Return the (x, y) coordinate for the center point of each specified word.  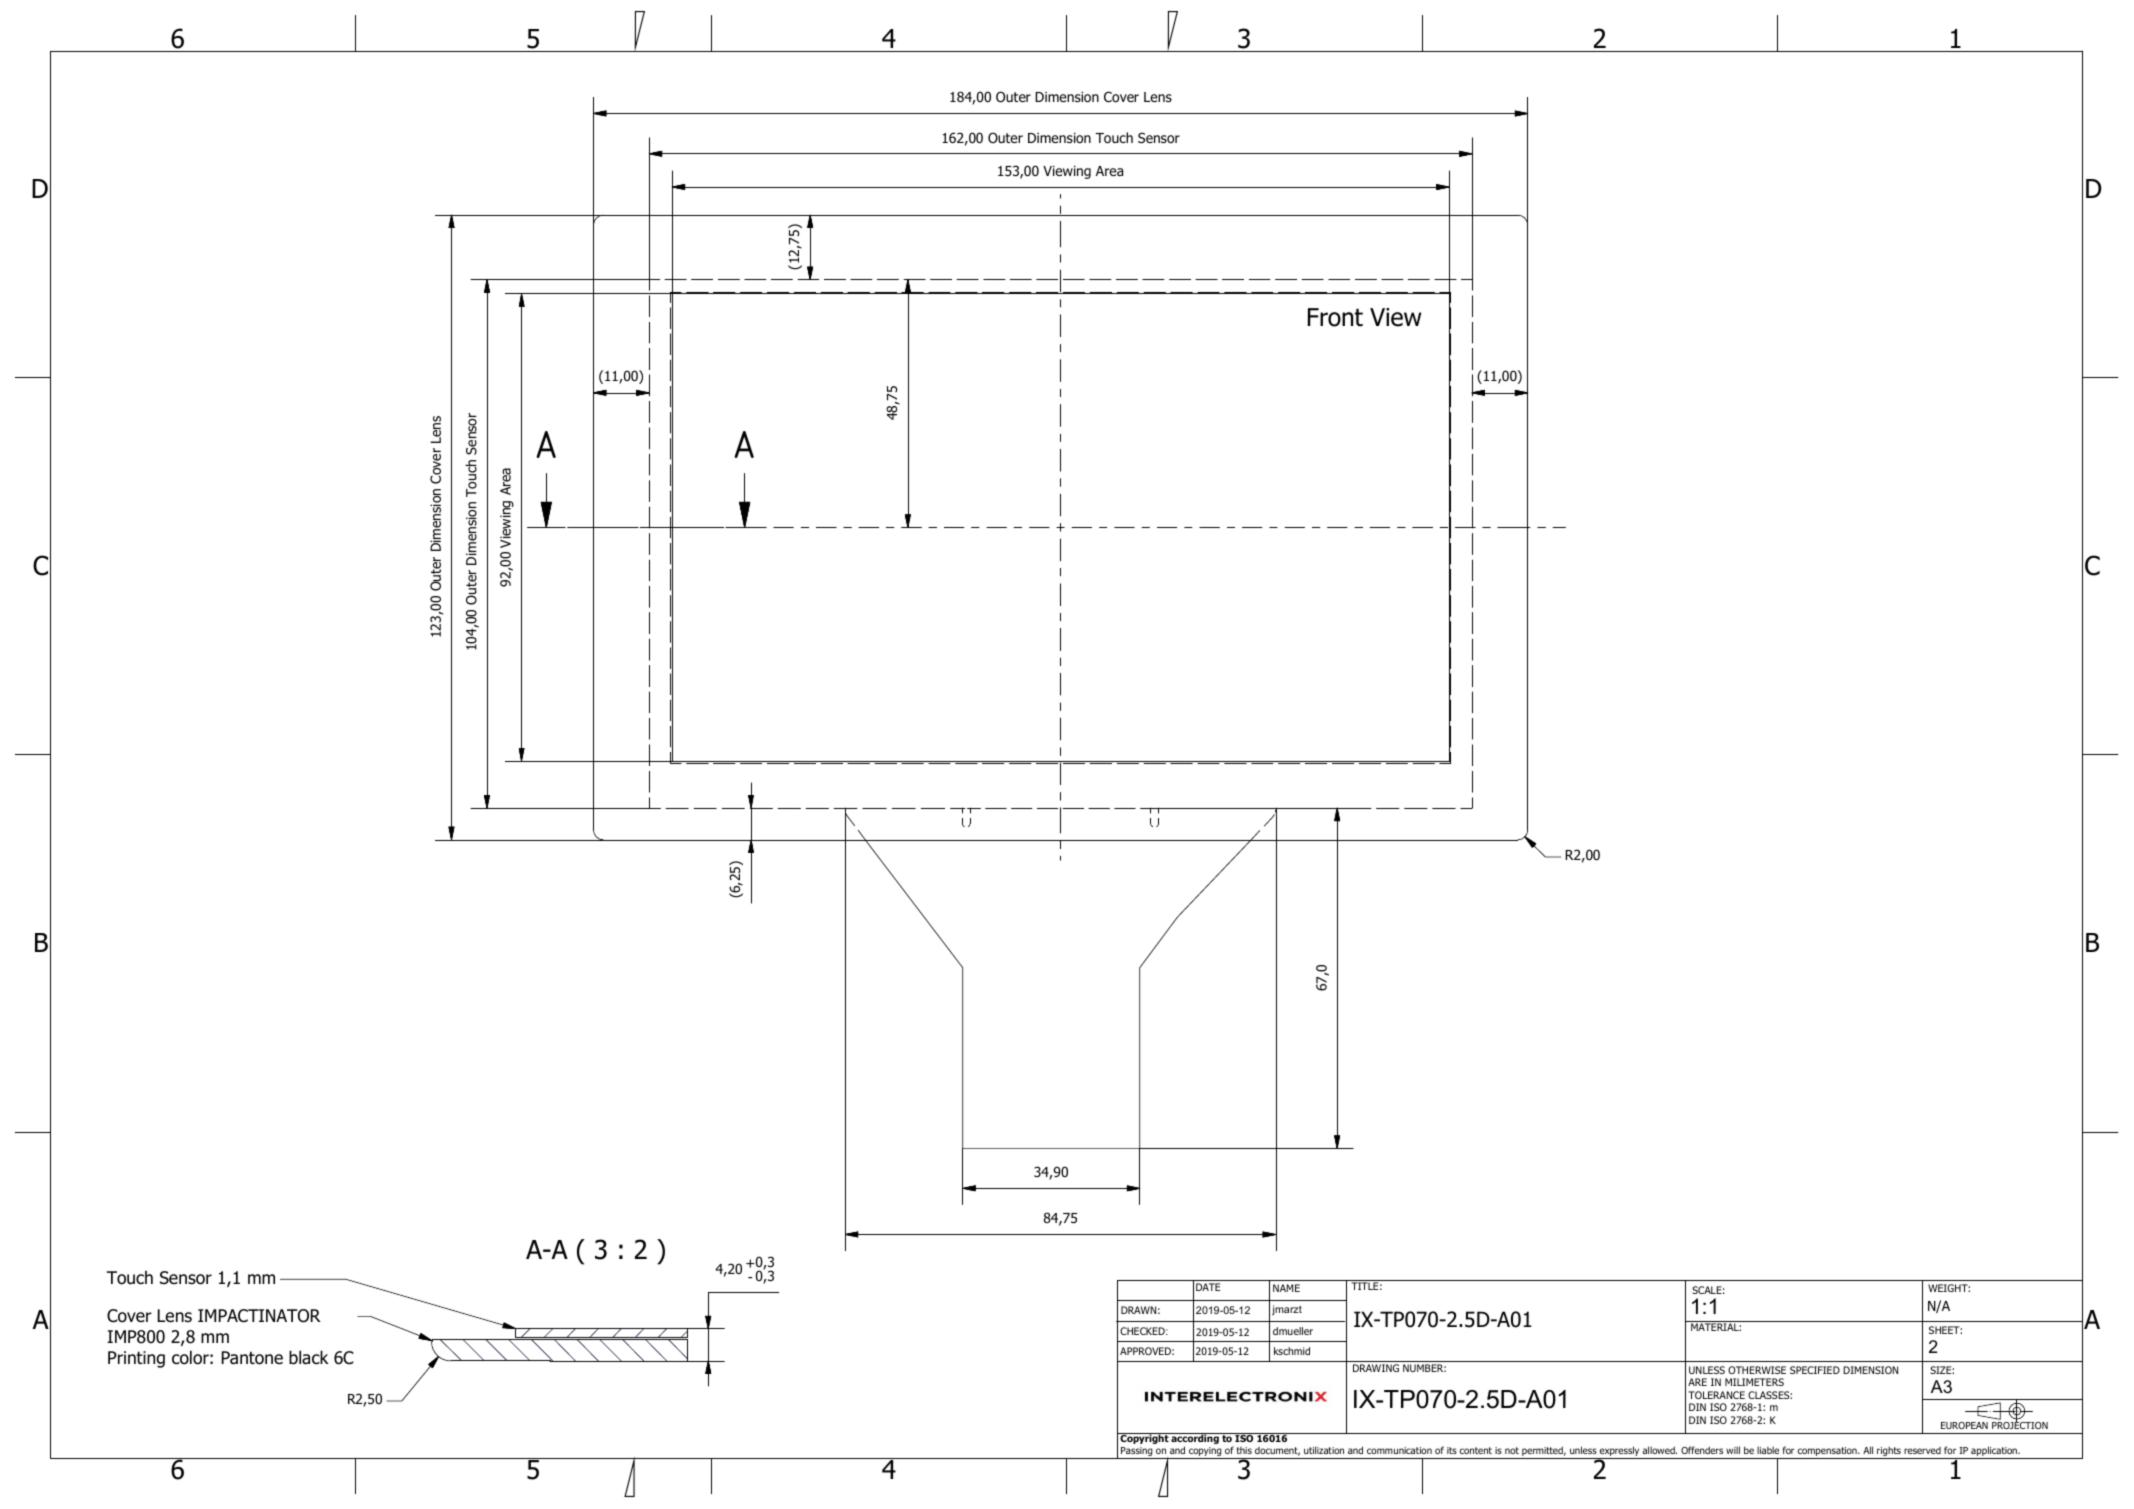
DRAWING (1376, 1368)
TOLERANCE (1716, 1395)
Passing (1137, 1453)
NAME (1286, 1288)
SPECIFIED (1815, 1370)
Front (1335, 317)
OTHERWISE (1757, 1370)
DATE (1208, 1287)
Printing (136, 1359)
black (308, 1357)
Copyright (1144, 1438)
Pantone (252, 1358)
